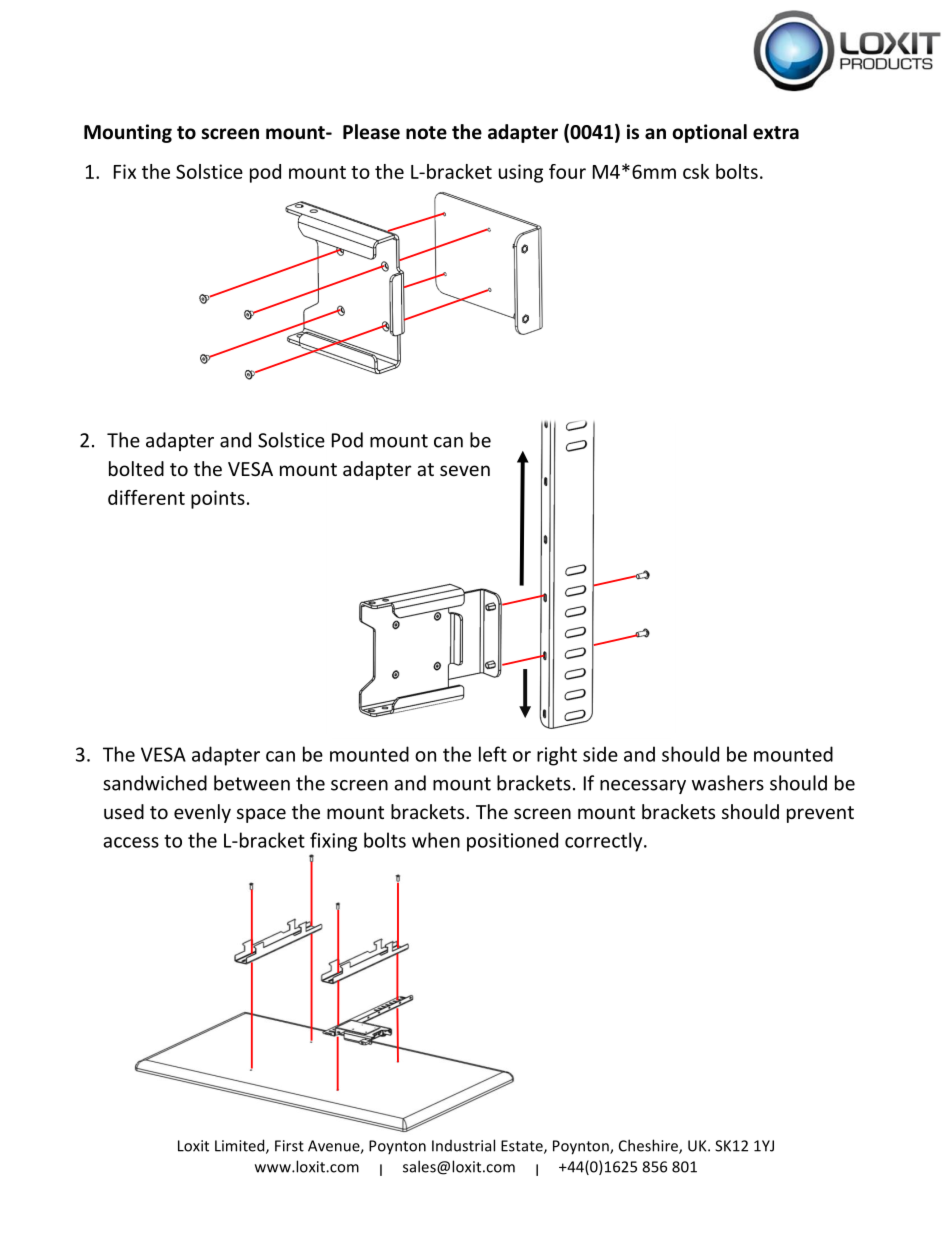 The height and width of the screenshot is (1233, 952). What do you see at coordinates (218, 499) in the screenshot?
I see `points` at bounding box center [218, 499].
